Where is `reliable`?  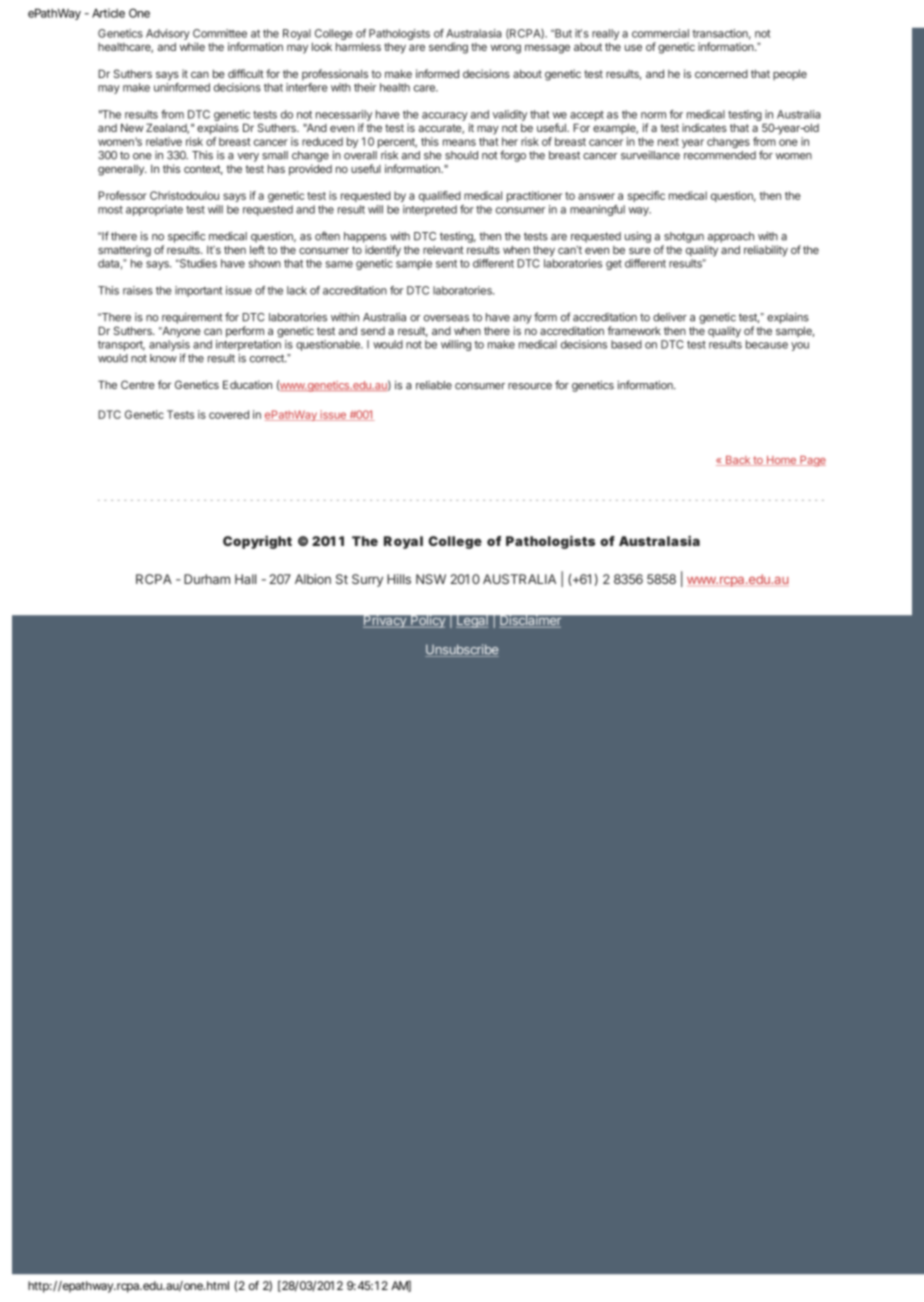 reliable is located at coordinates (434, 385).
